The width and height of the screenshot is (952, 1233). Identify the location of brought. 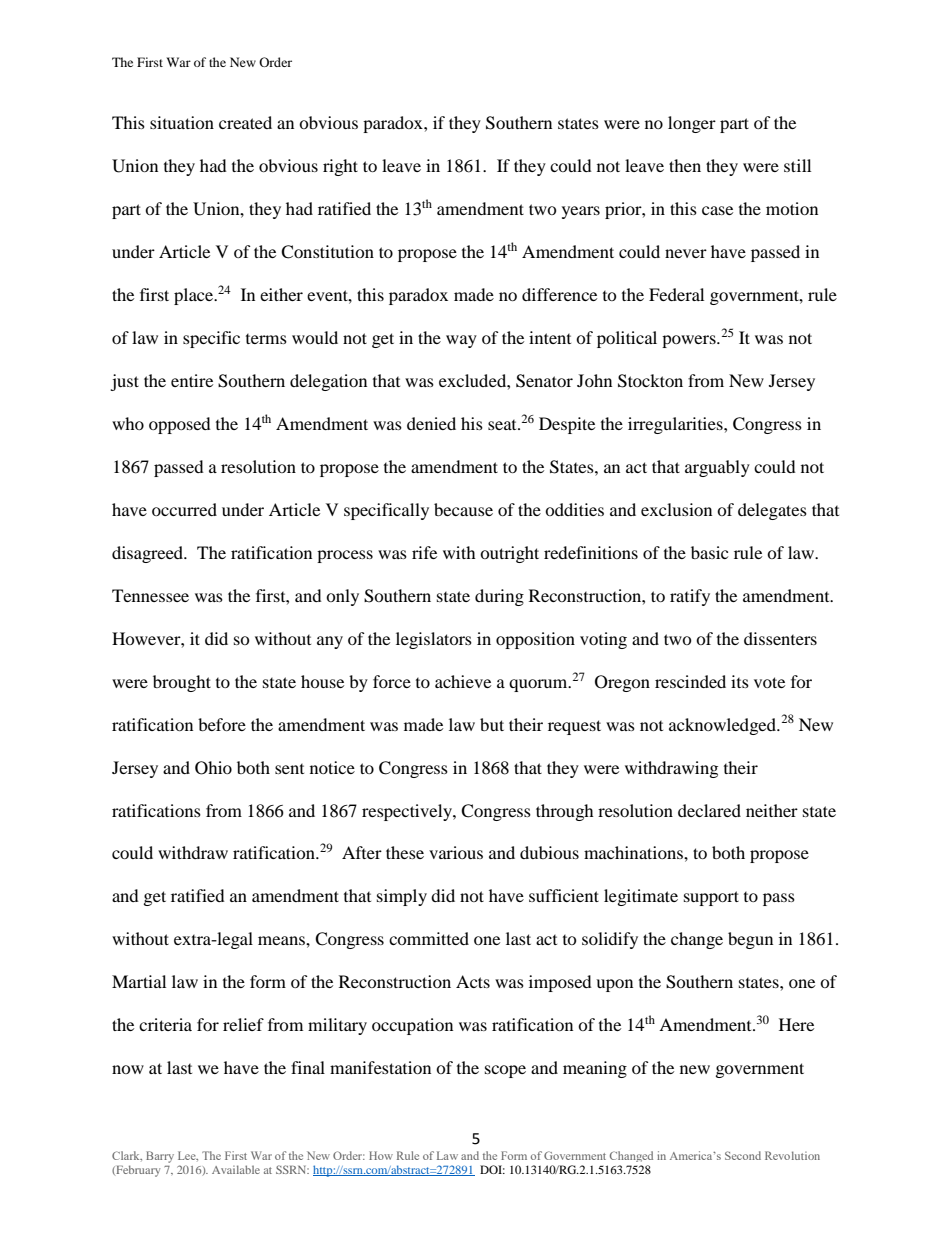
(182, 683).
